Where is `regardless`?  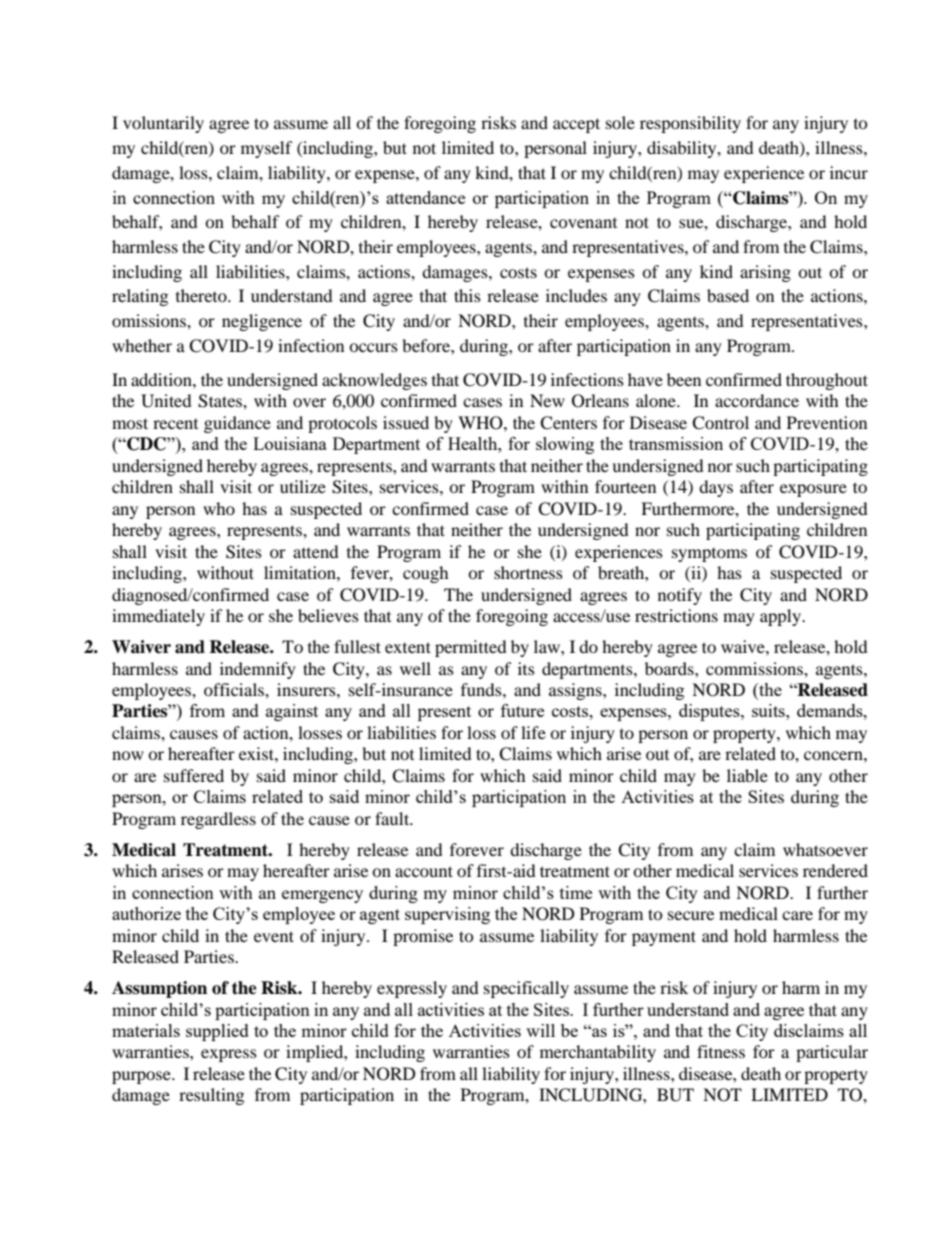 regardless is located at coordinates (218, 820).
